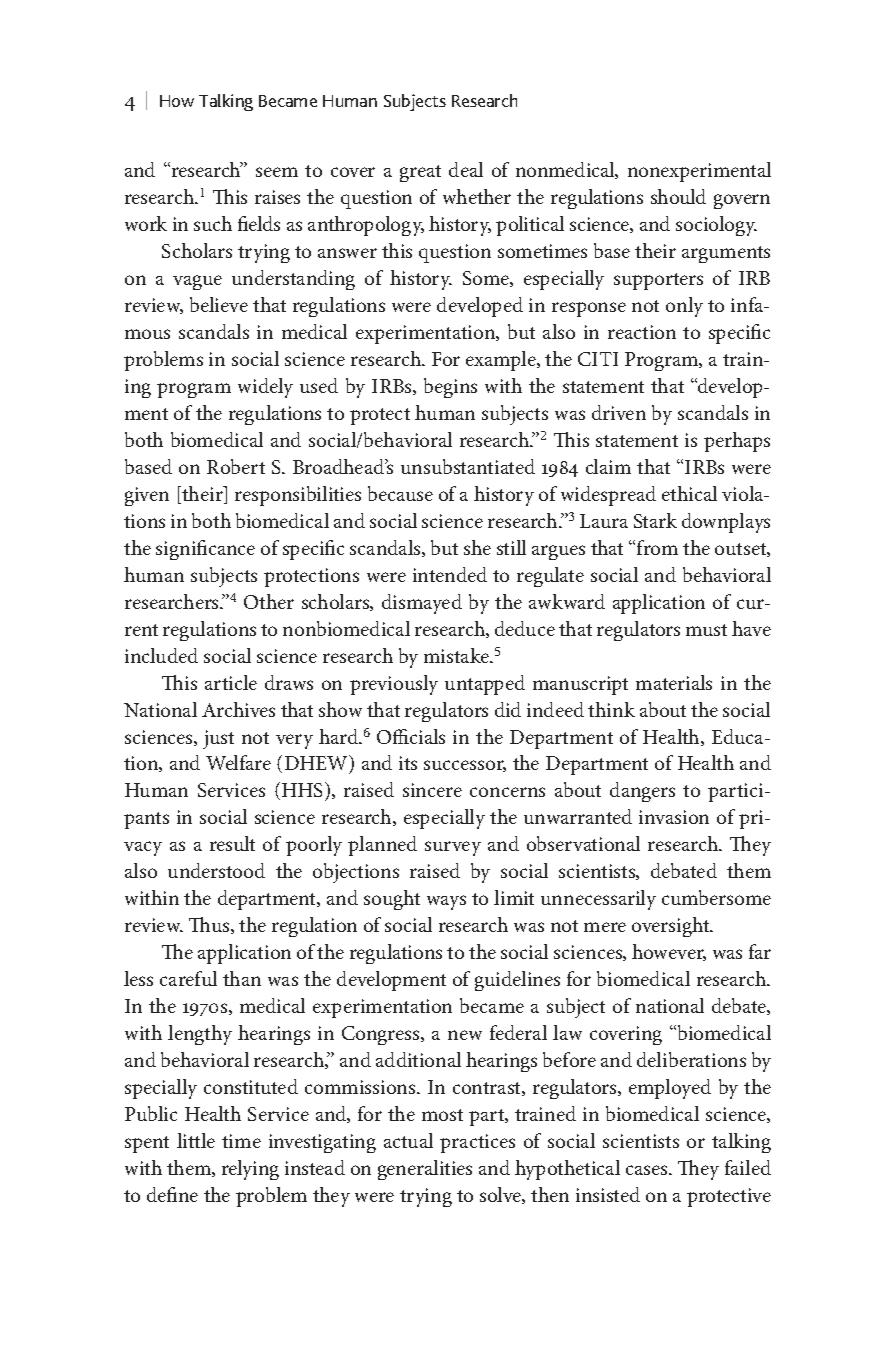 Image resolution: width=896 pixels, height=1345 pixels. I want to click on Stark, so click(655, 520).
